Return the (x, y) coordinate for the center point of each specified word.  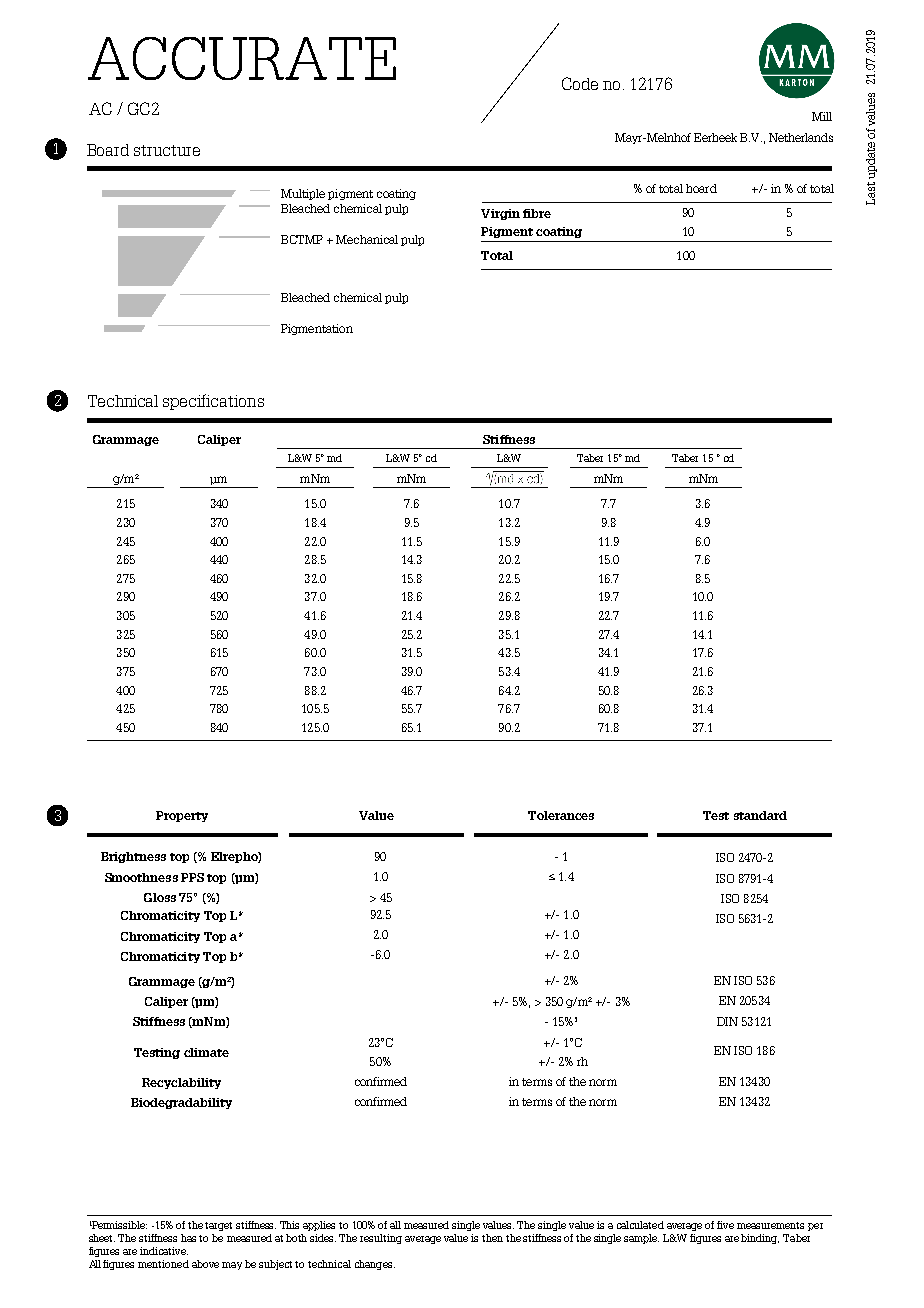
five (725, 1225)
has (188, 1238)
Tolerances (561, 815)
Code (580, 83)
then (492, 1238)
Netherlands (801, 137)
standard (760, 815)
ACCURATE (242, 58)
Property (182, 816)
